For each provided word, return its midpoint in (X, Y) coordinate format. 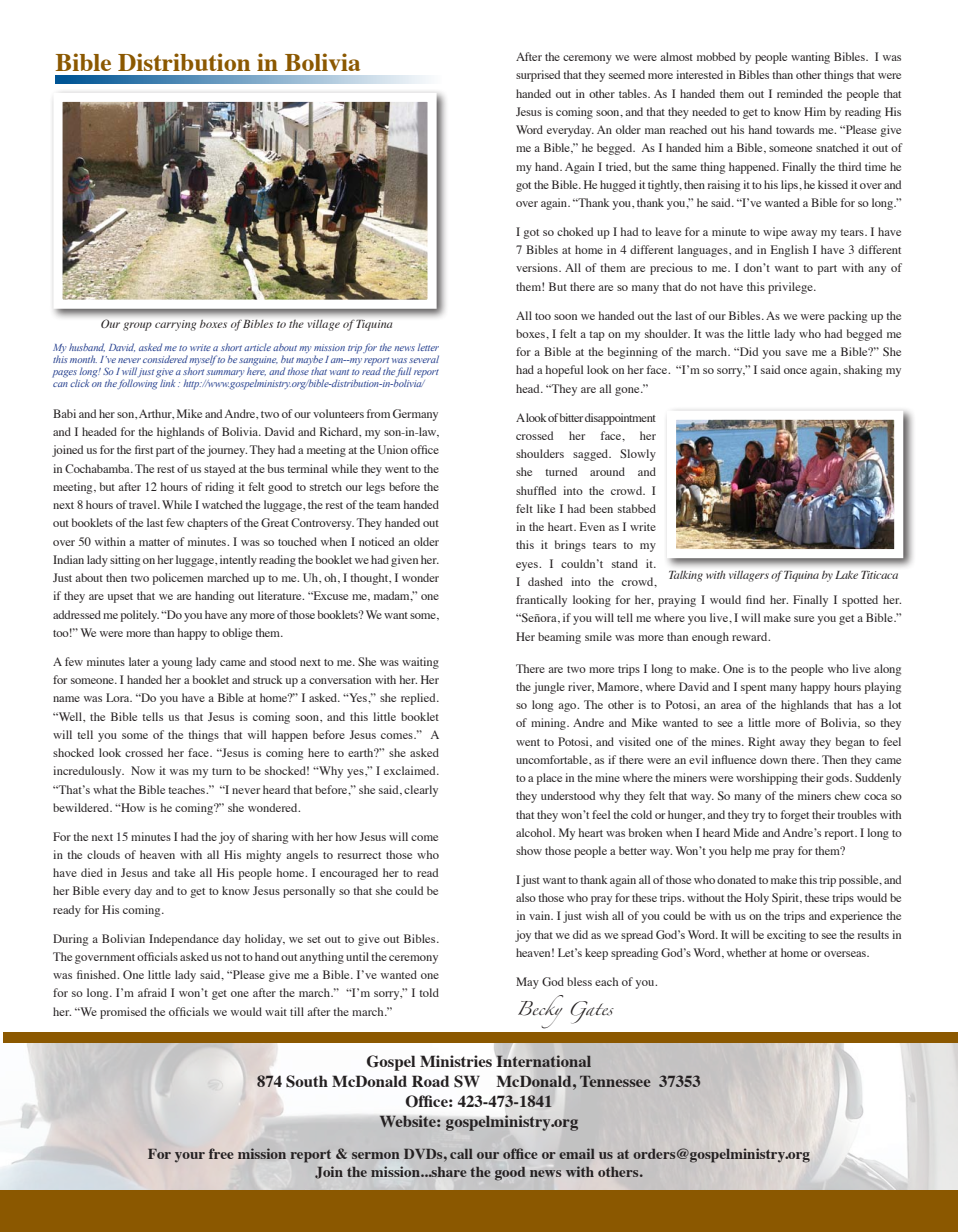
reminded (800, 93)
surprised (538, 76)
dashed (545, 581)
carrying (175, 325)
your (190, 1157)
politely (140, 616)
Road (430, 1081)
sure (804, 619)
